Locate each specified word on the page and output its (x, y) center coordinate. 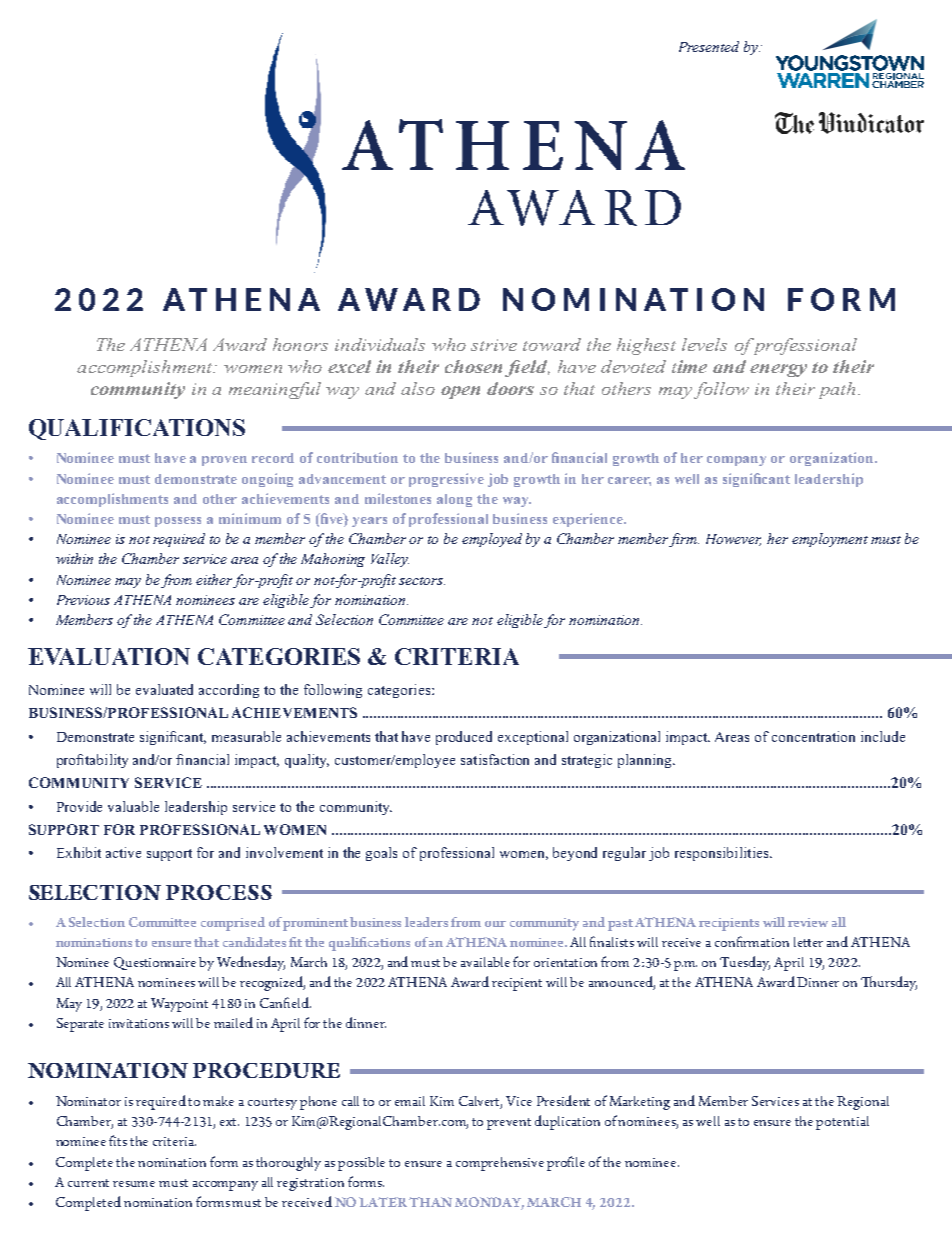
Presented (709, 46)
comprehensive (500, 1164)
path (837, 390)
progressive (446, 480)
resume (134, 1184)
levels (704, 344)
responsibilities (723, 854)
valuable (133, 806)
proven (224, 461)
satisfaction (495, 759)
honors (300, 344)
